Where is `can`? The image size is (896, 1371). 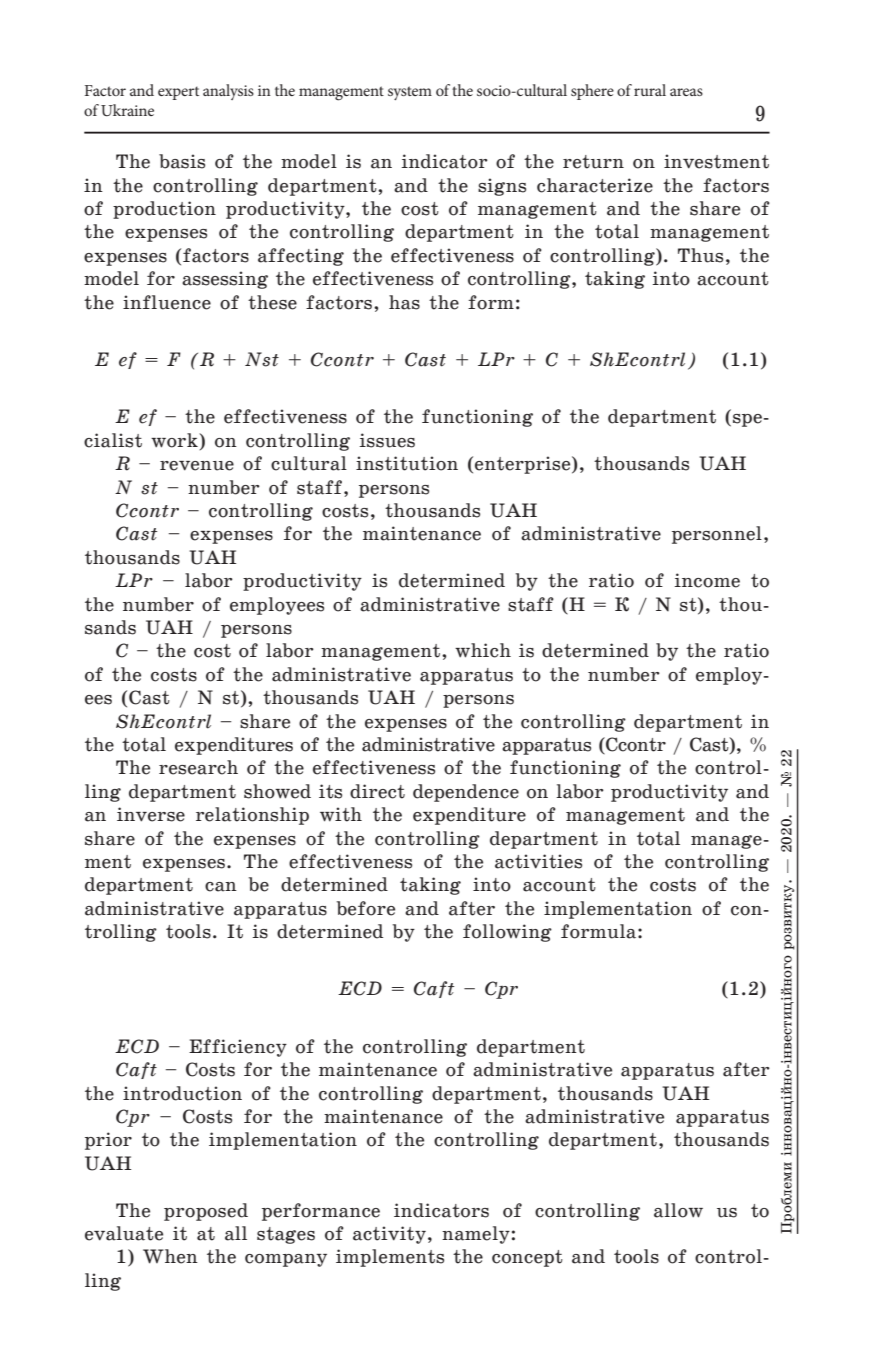
can is located at coordinates (221, 887).
